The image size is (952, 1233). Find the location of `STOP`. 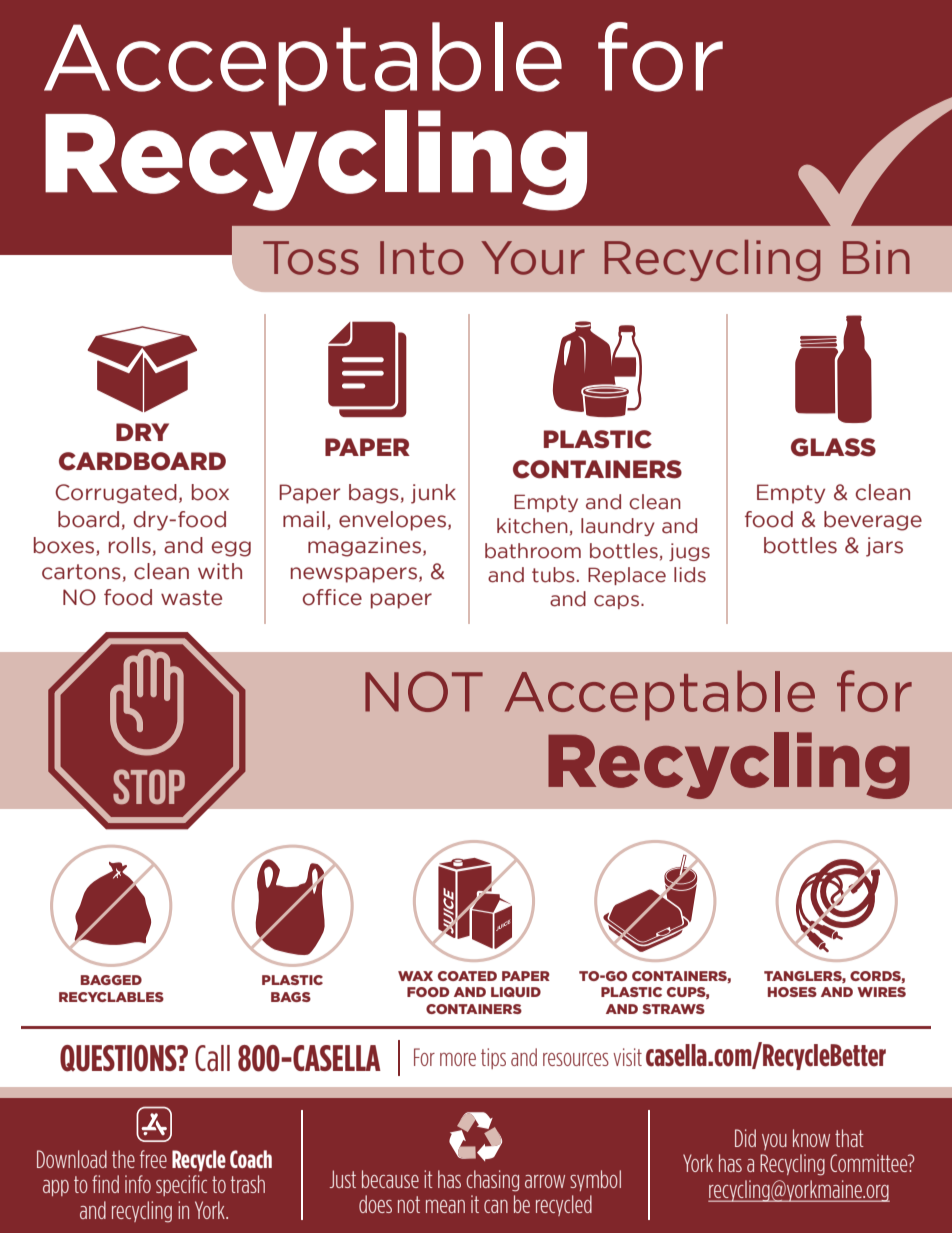

STOP is located at coordinates (149, 787).
